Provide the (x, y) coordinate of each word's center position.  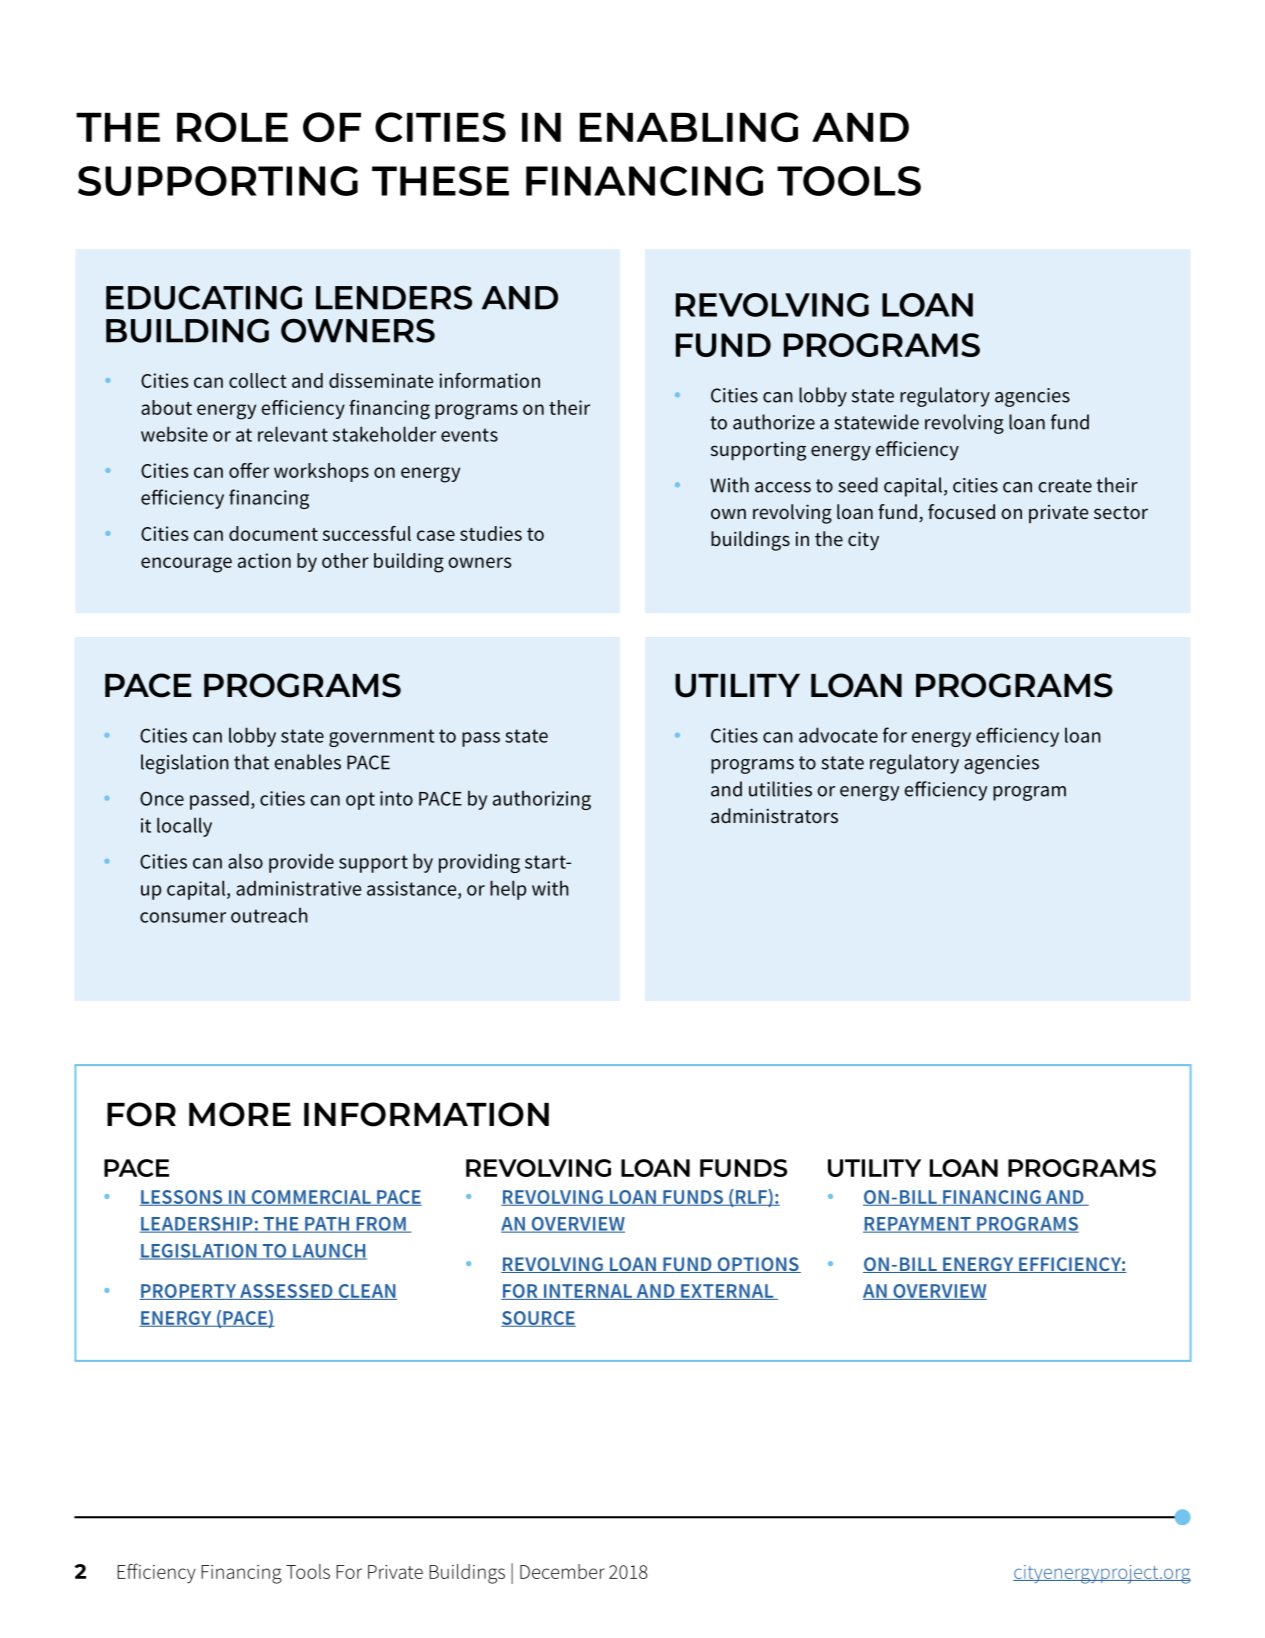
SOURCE (538, 1319)
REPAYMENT (918, 1225)
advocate (838, 735)
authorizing (542, 800)
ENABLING (689, 127)
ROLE (232, 127)
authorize (774, 422)
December (562, 1571)
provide (301, 863)
